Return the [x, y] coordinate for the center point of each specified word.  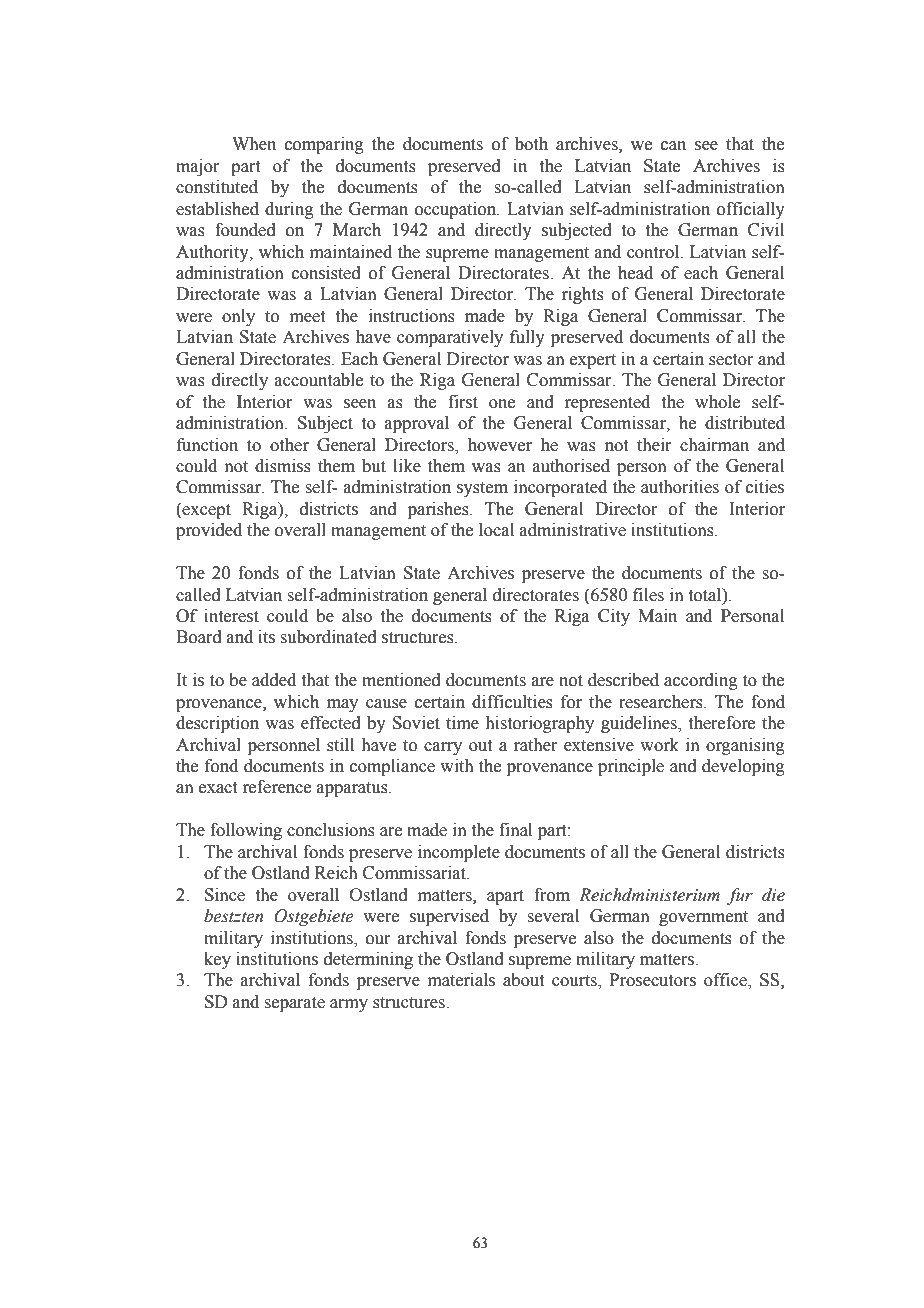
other [289, 445]
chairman [714, 445]
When [254, 144]
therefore [722, 723]
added [274, 680]
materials [461, 980]
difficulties [512, 702]
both [531, 144]
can [673, 146]
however [500, 445]
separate [294, 1004]
